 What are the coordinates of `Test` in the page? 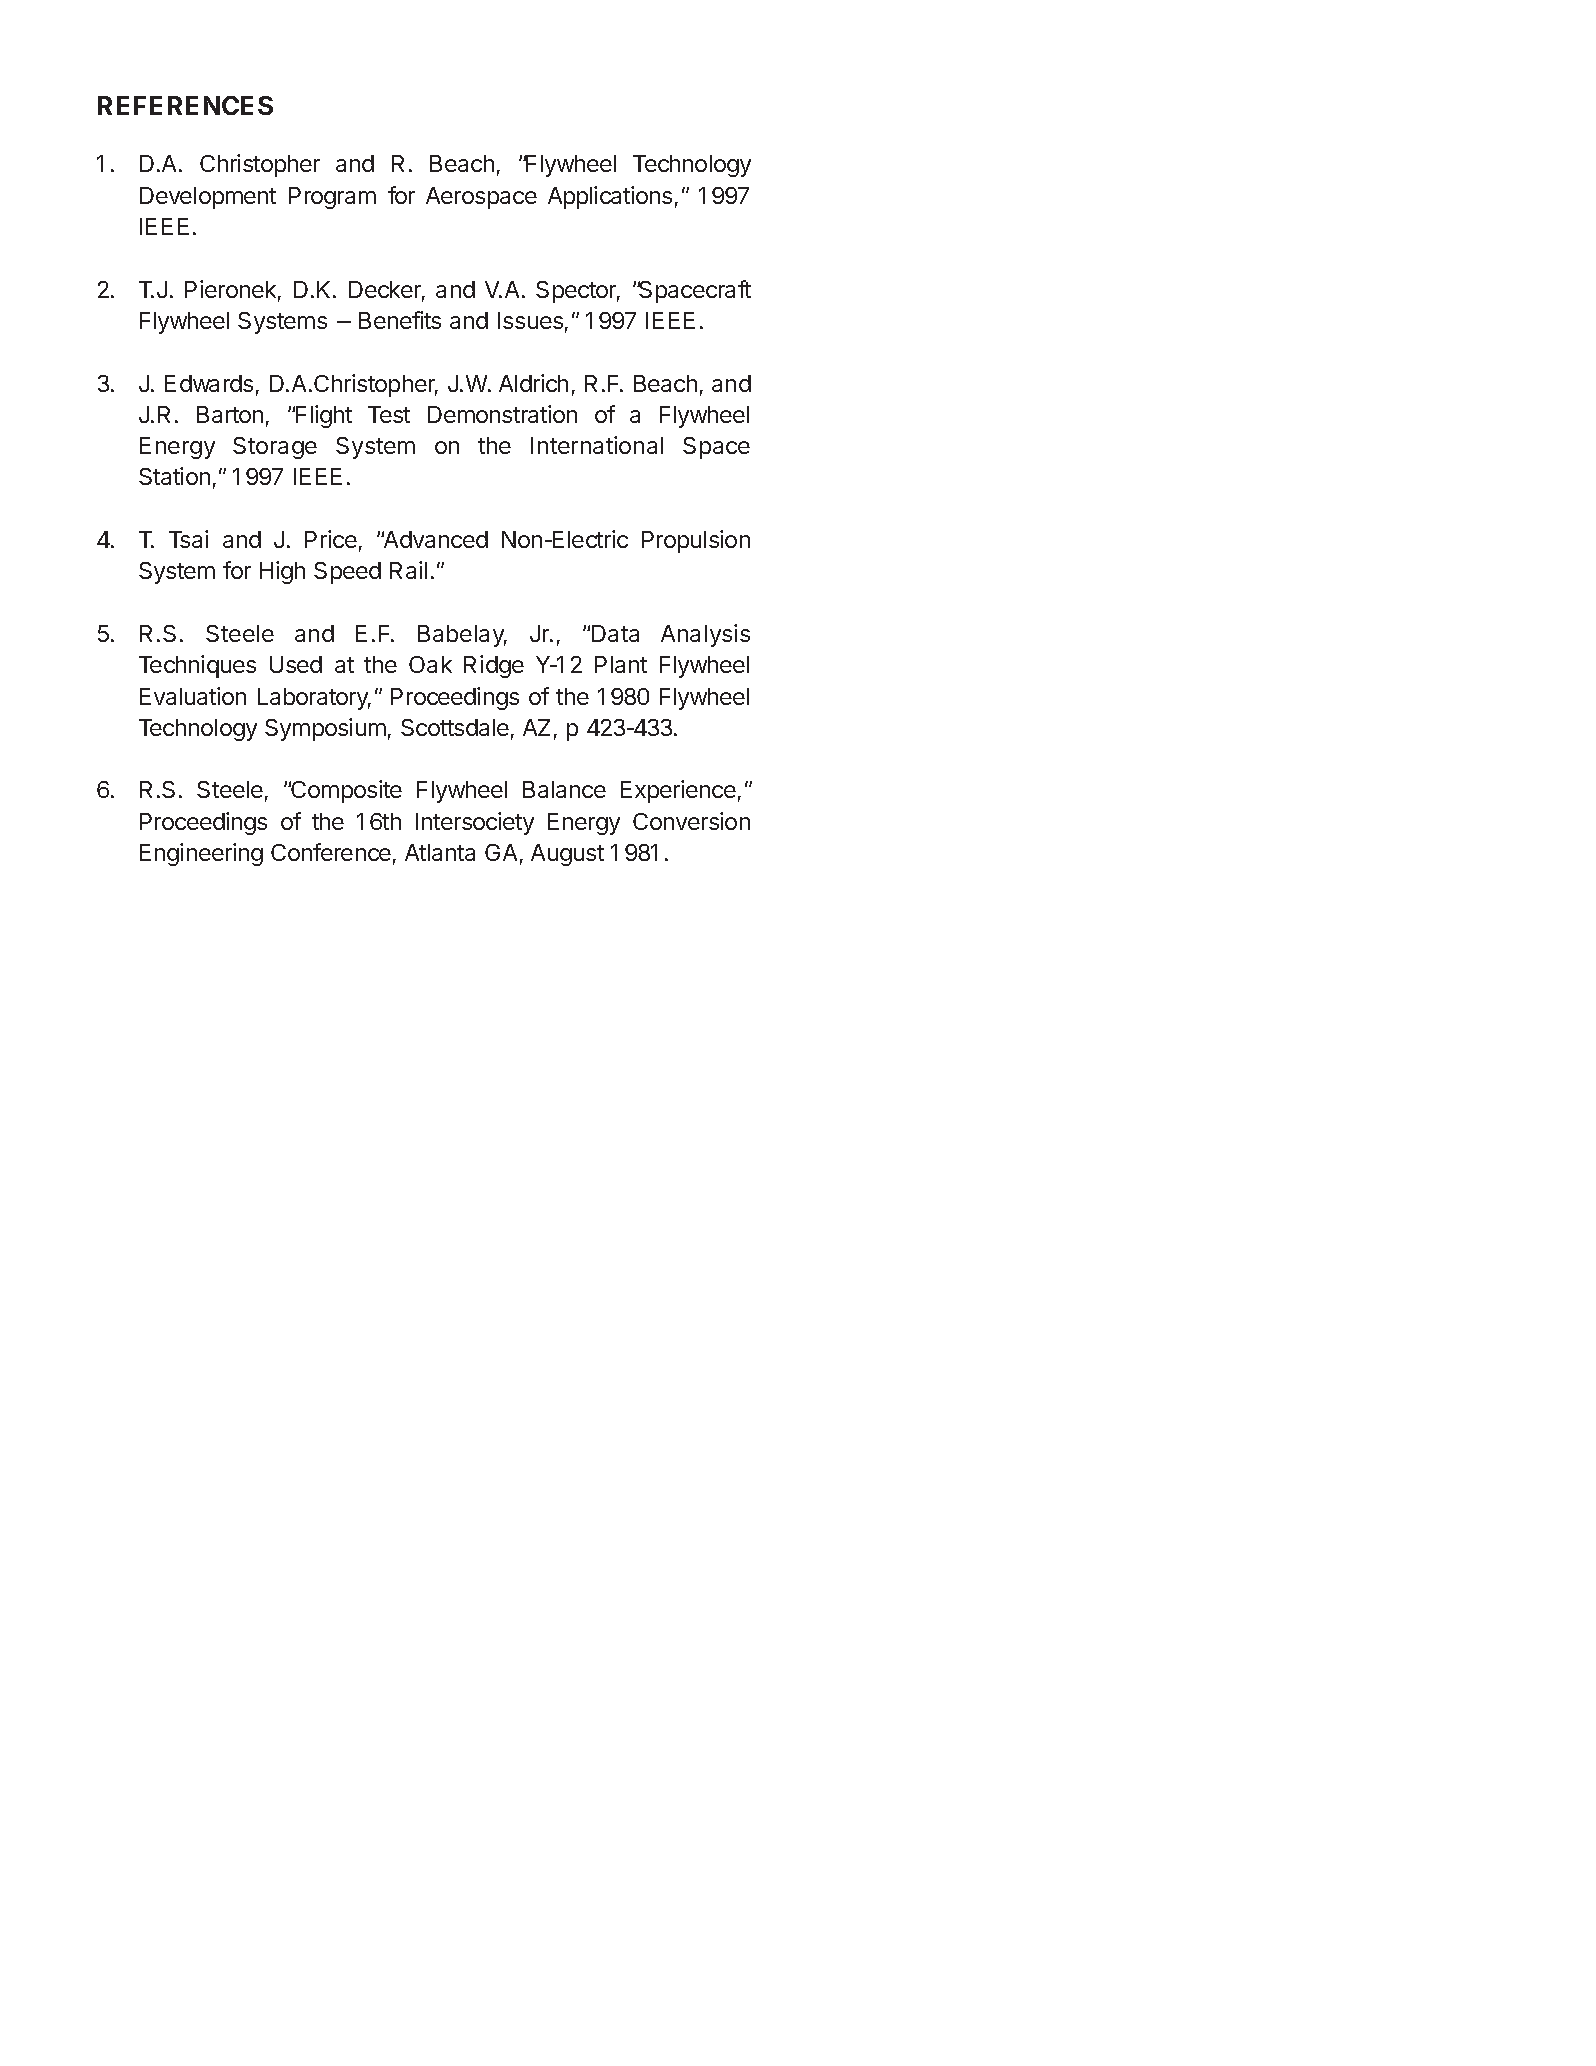 It's located at (389, 414).
